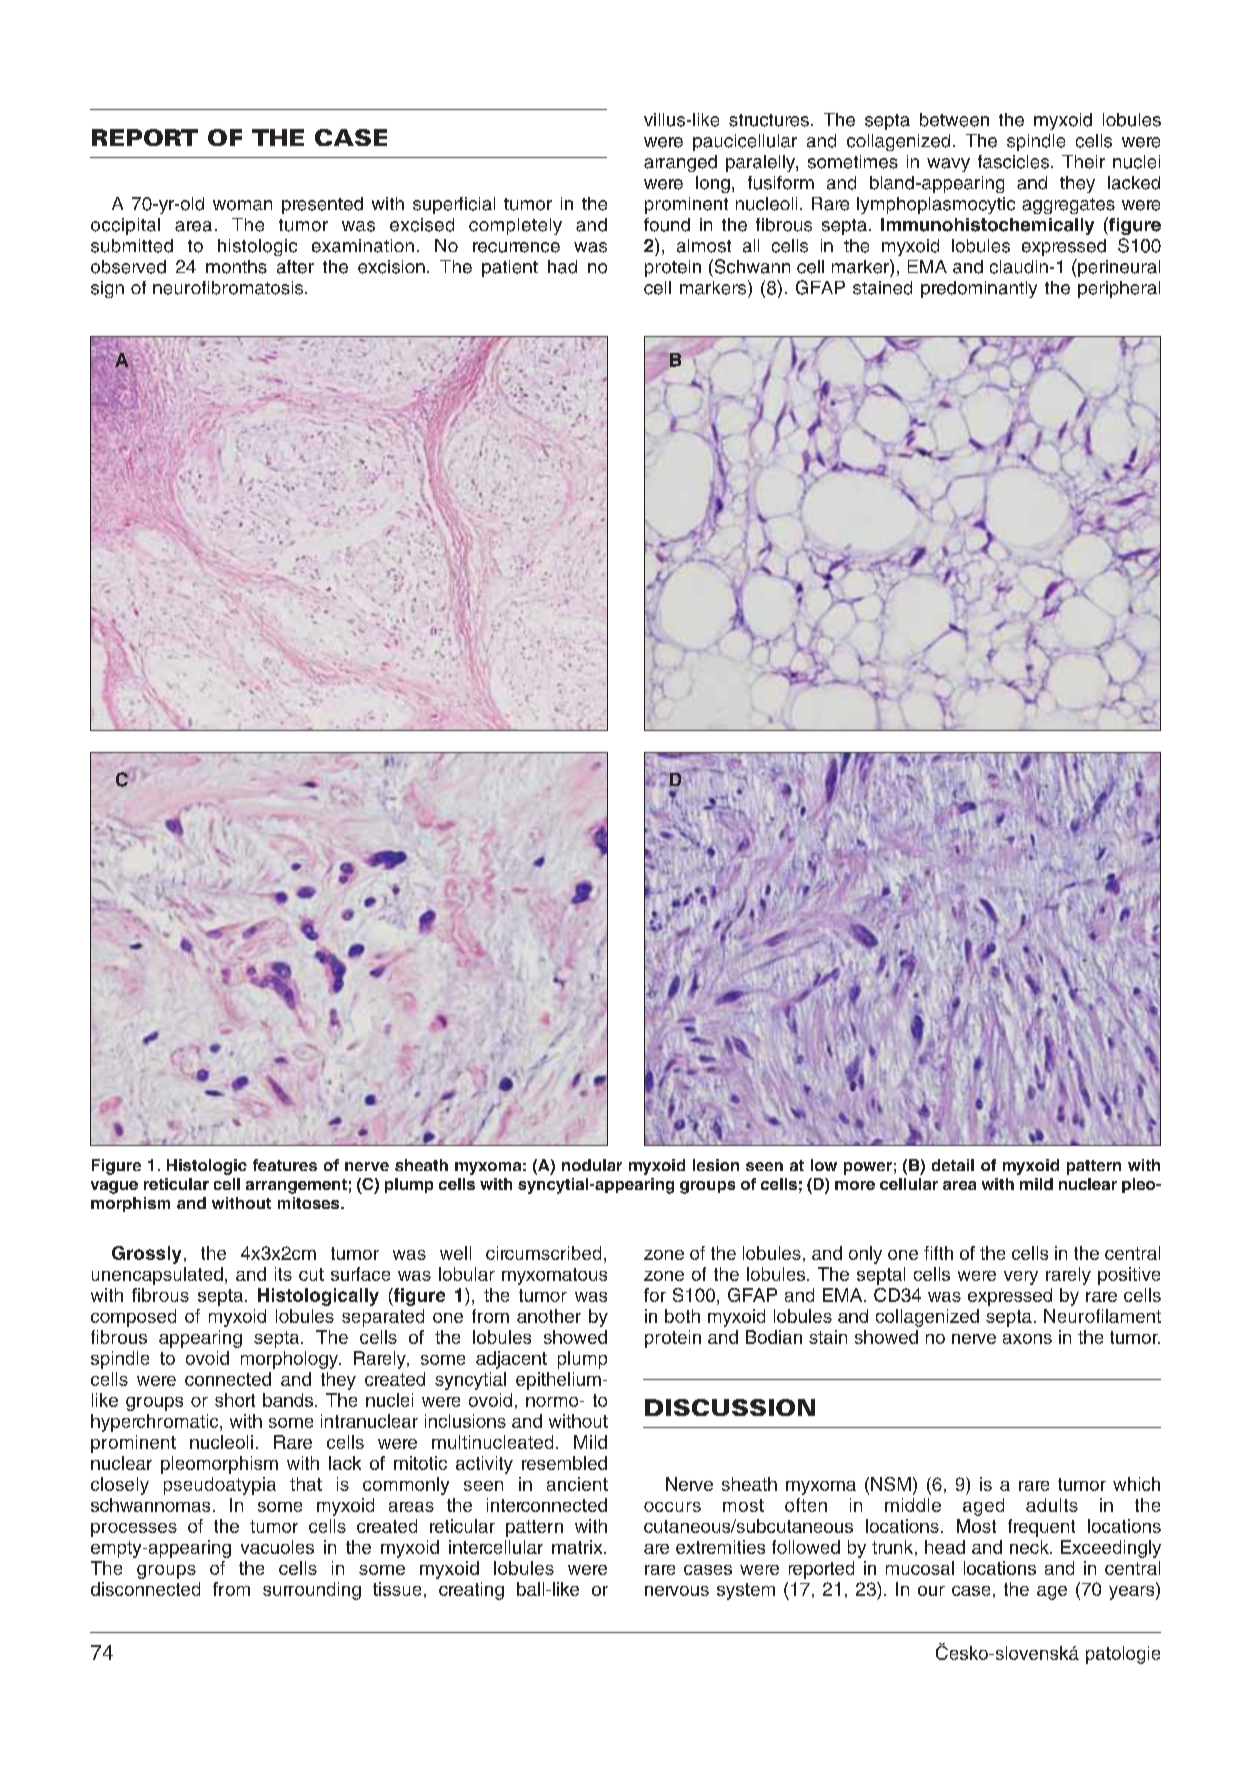 The image size is (1250, 1769). I want to click on predominantly, so click(979, 289).
